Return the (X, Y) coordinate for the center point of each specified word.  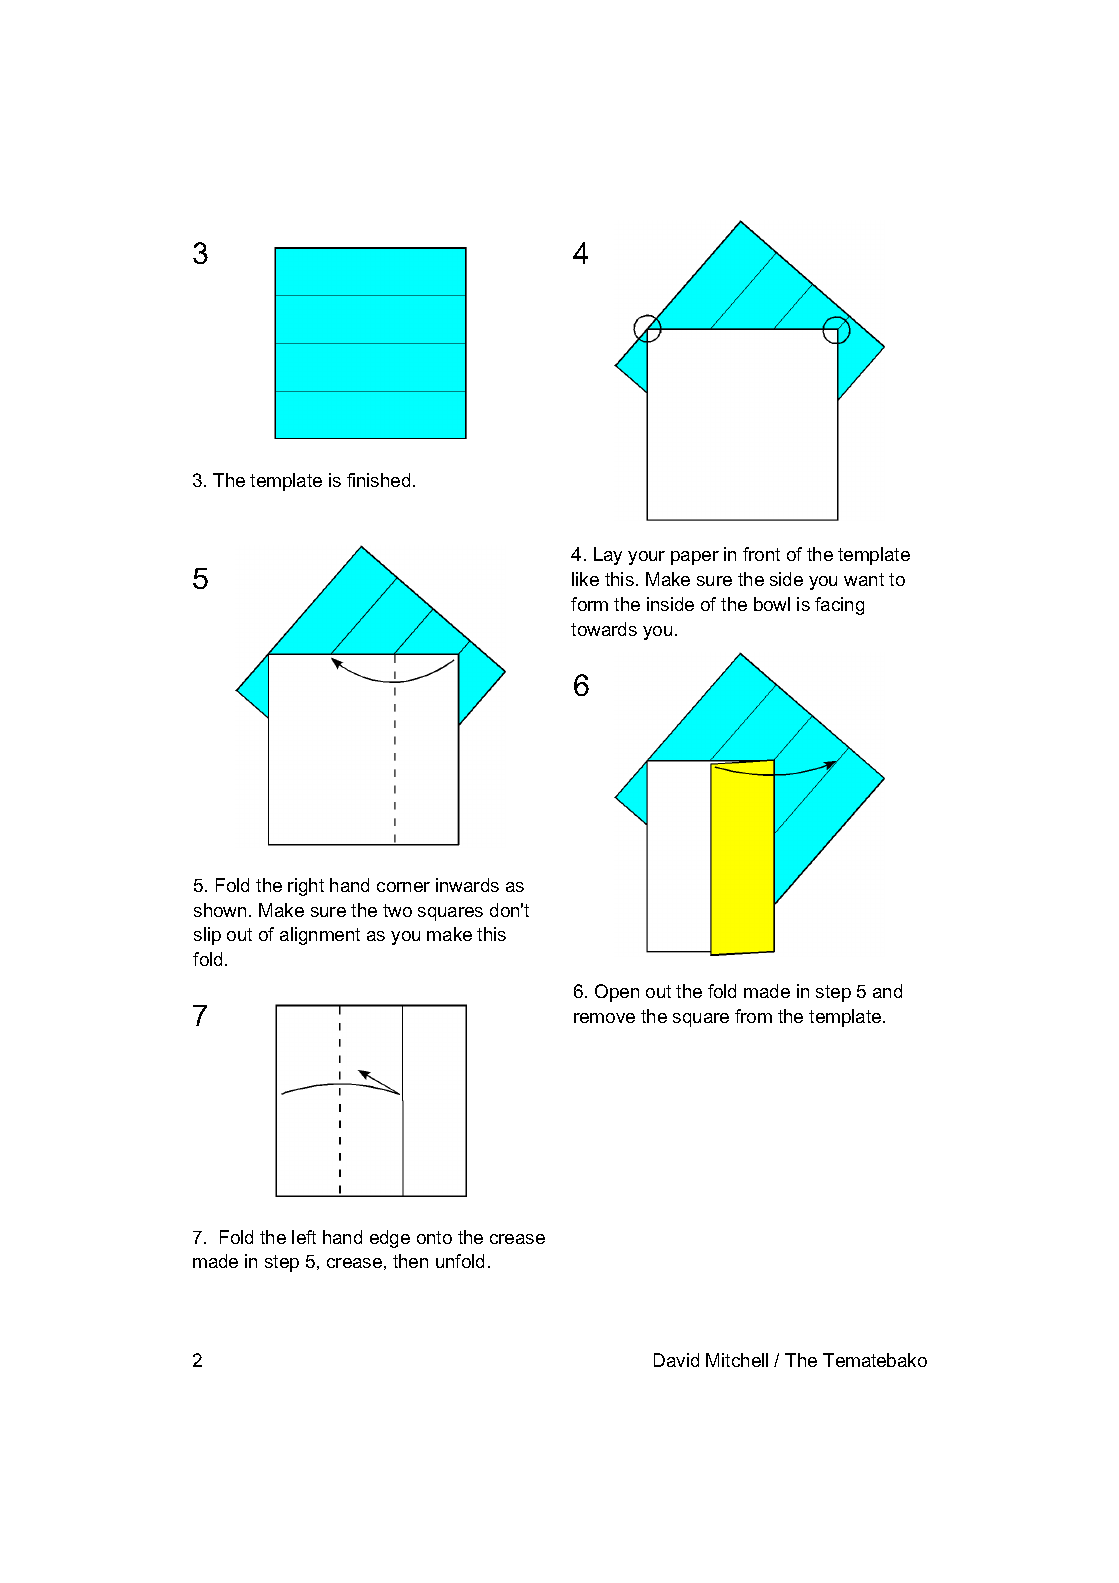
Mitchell (737, 1360)
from (753, 1016)
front (761, 554)
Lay (608, 556)
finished (378, 480)
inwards (467, 885)
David (676, 1360)
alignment (320, 936)
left (304, 1237)
